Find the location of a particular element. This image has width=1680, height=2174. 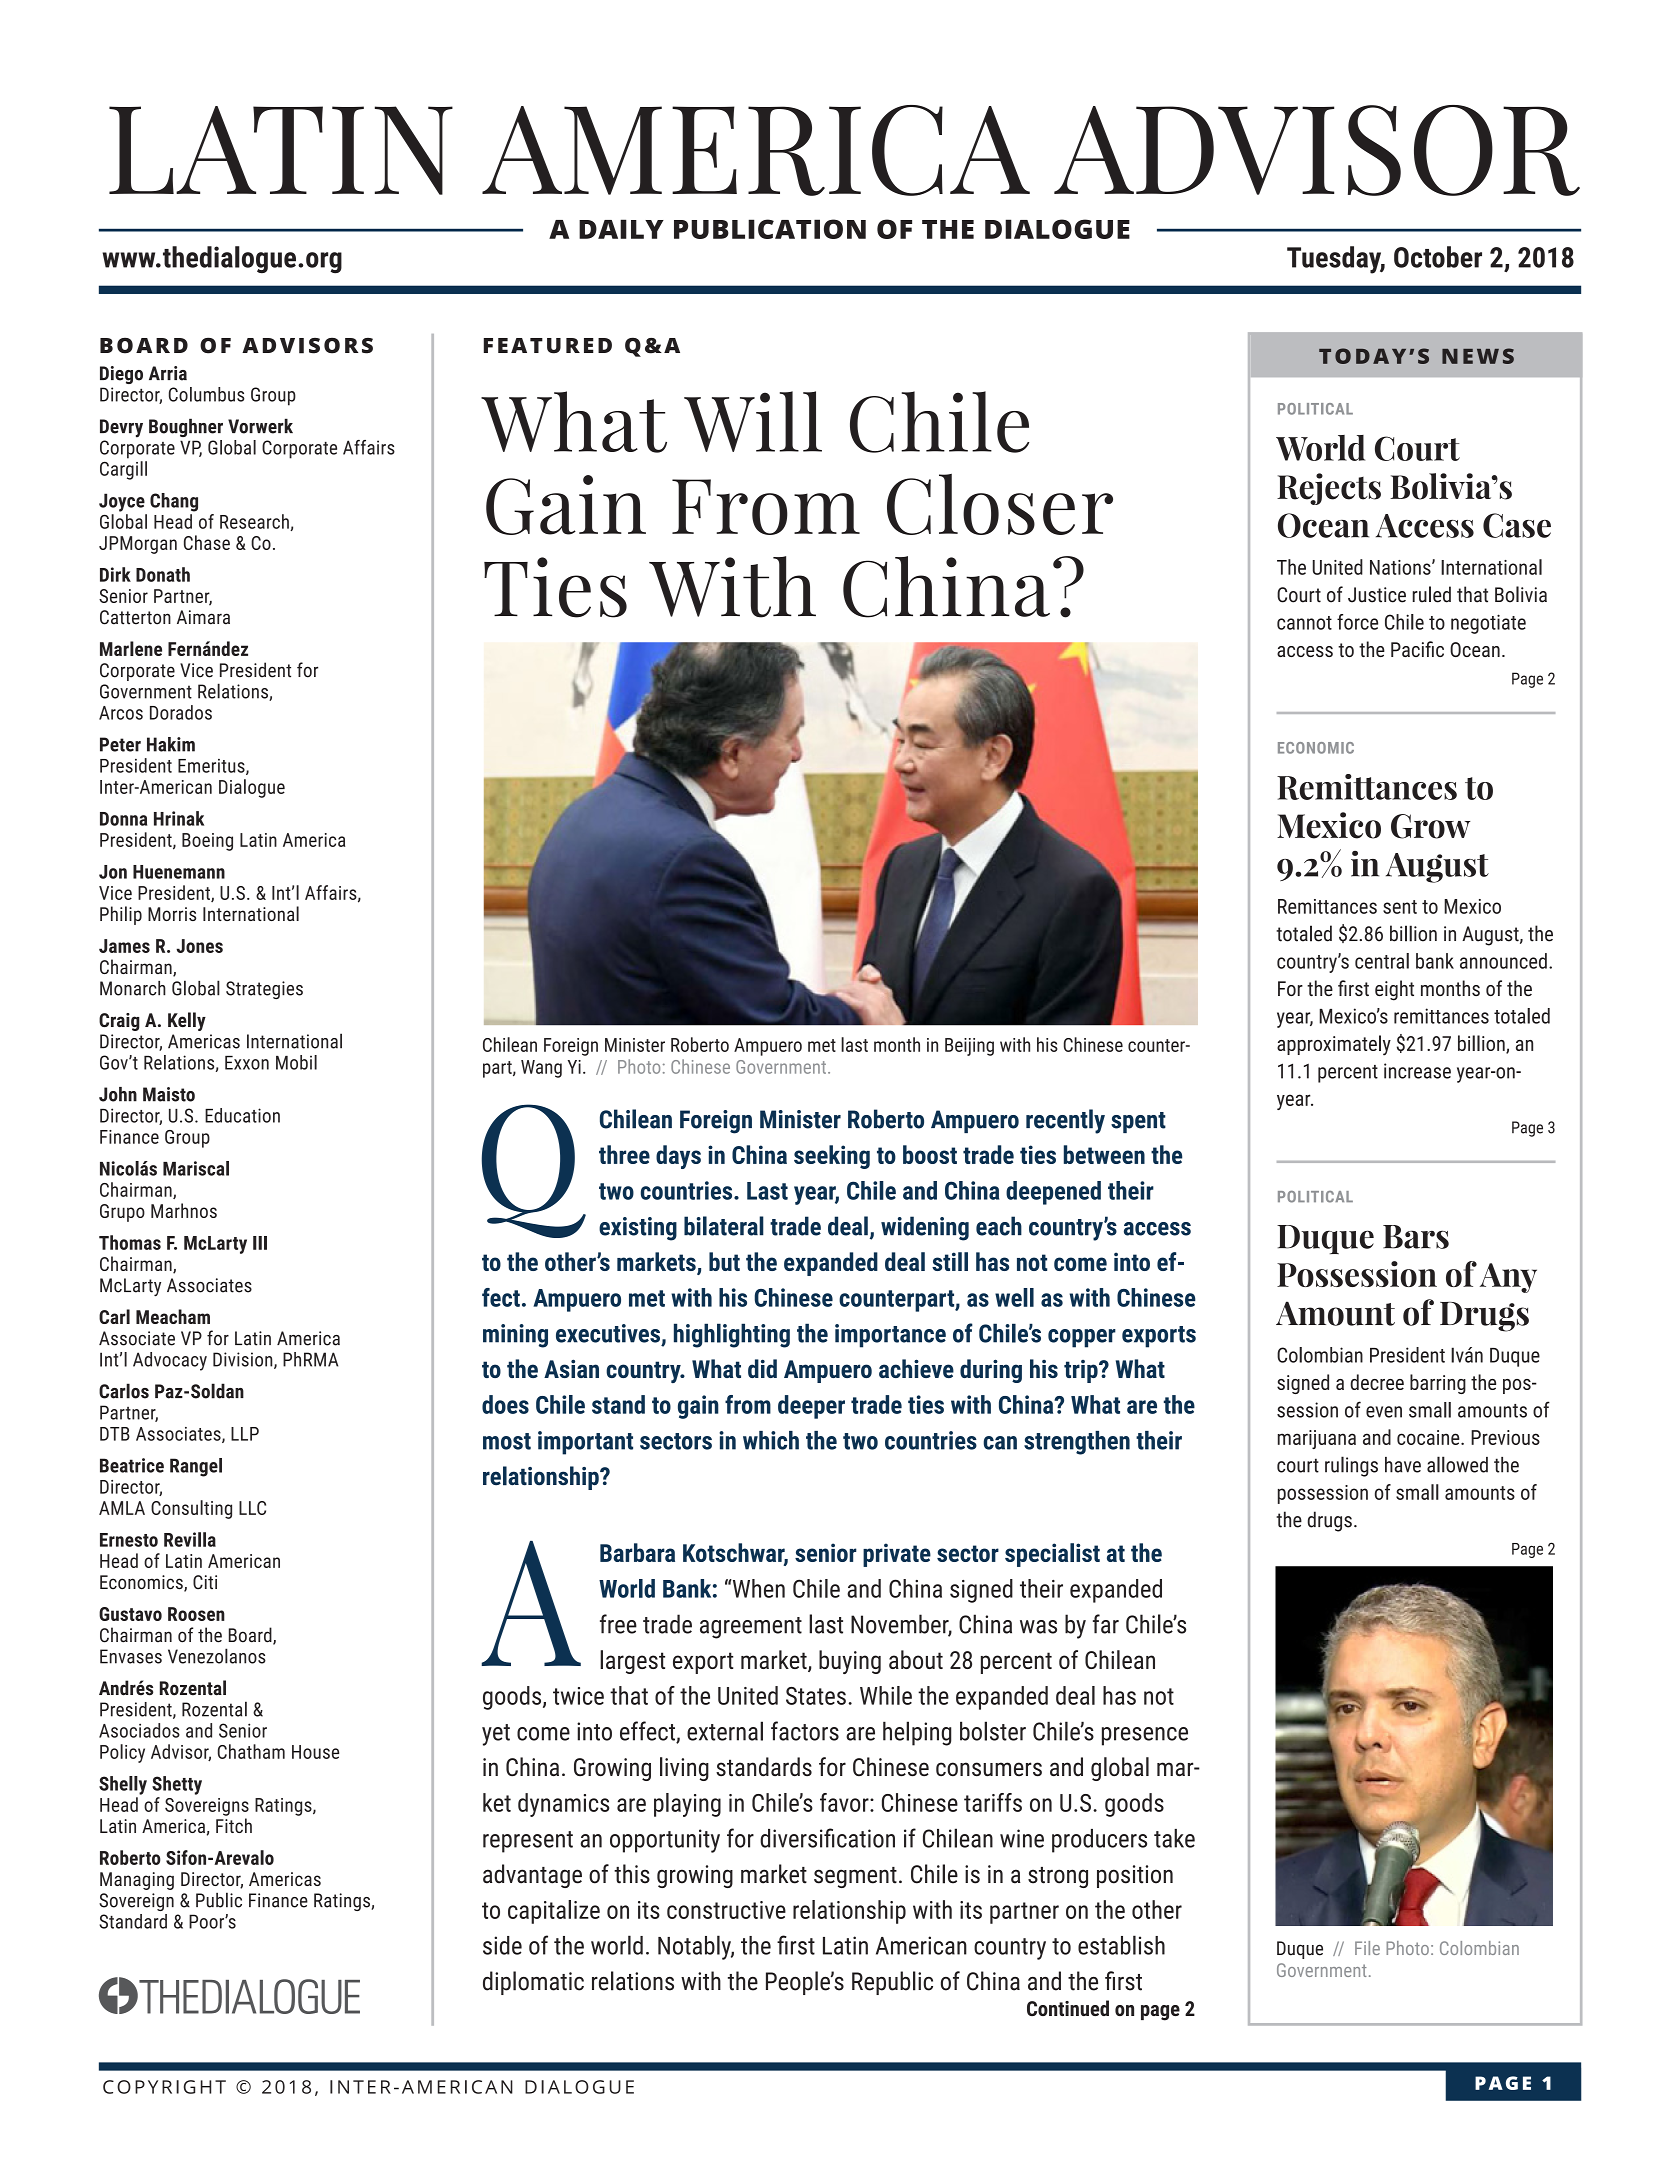

File is located at coordinates (1367, 1948).
